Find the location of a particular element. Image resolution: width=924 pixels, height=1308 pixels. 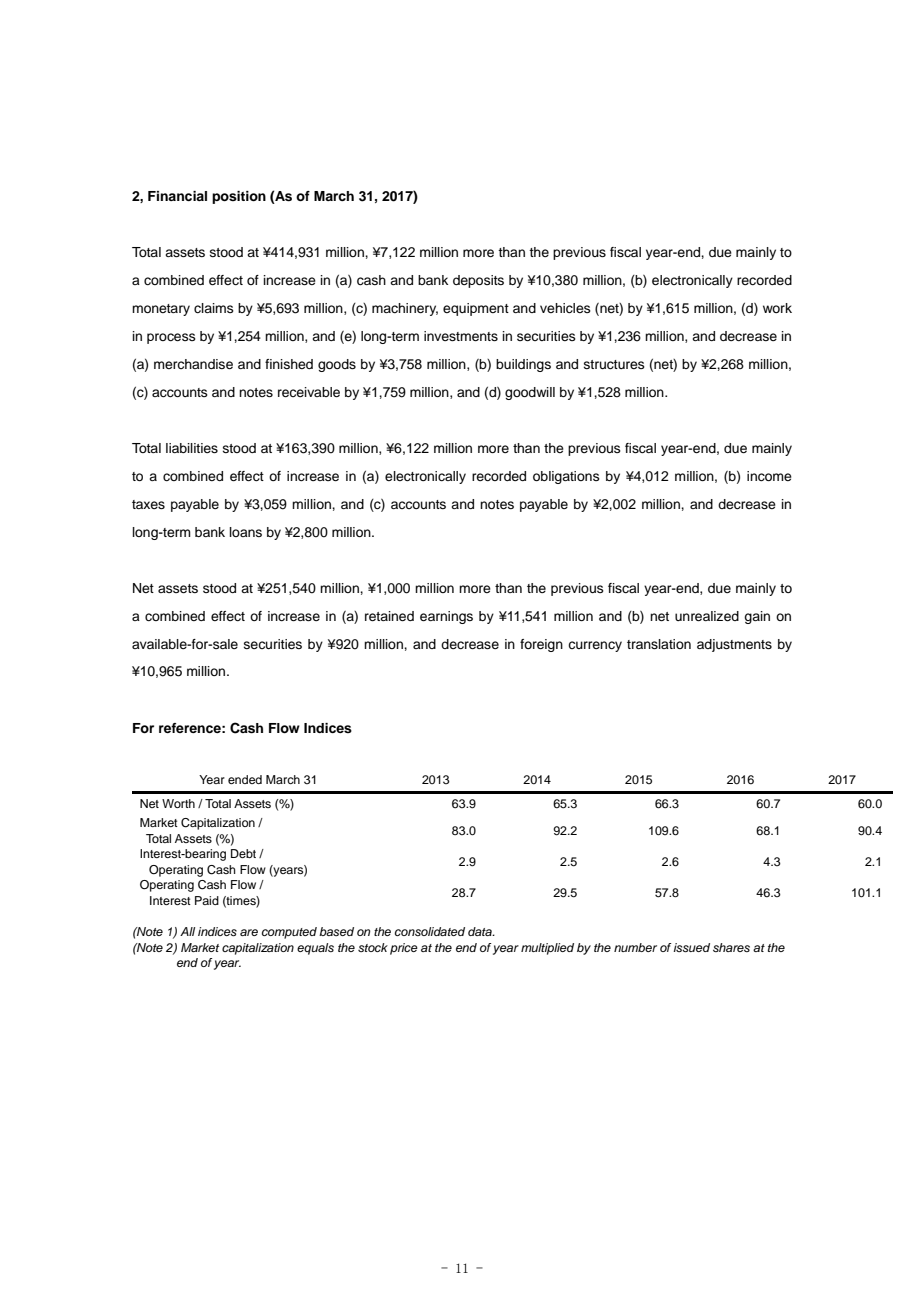

deposits is located at coordinates (478, 281).
